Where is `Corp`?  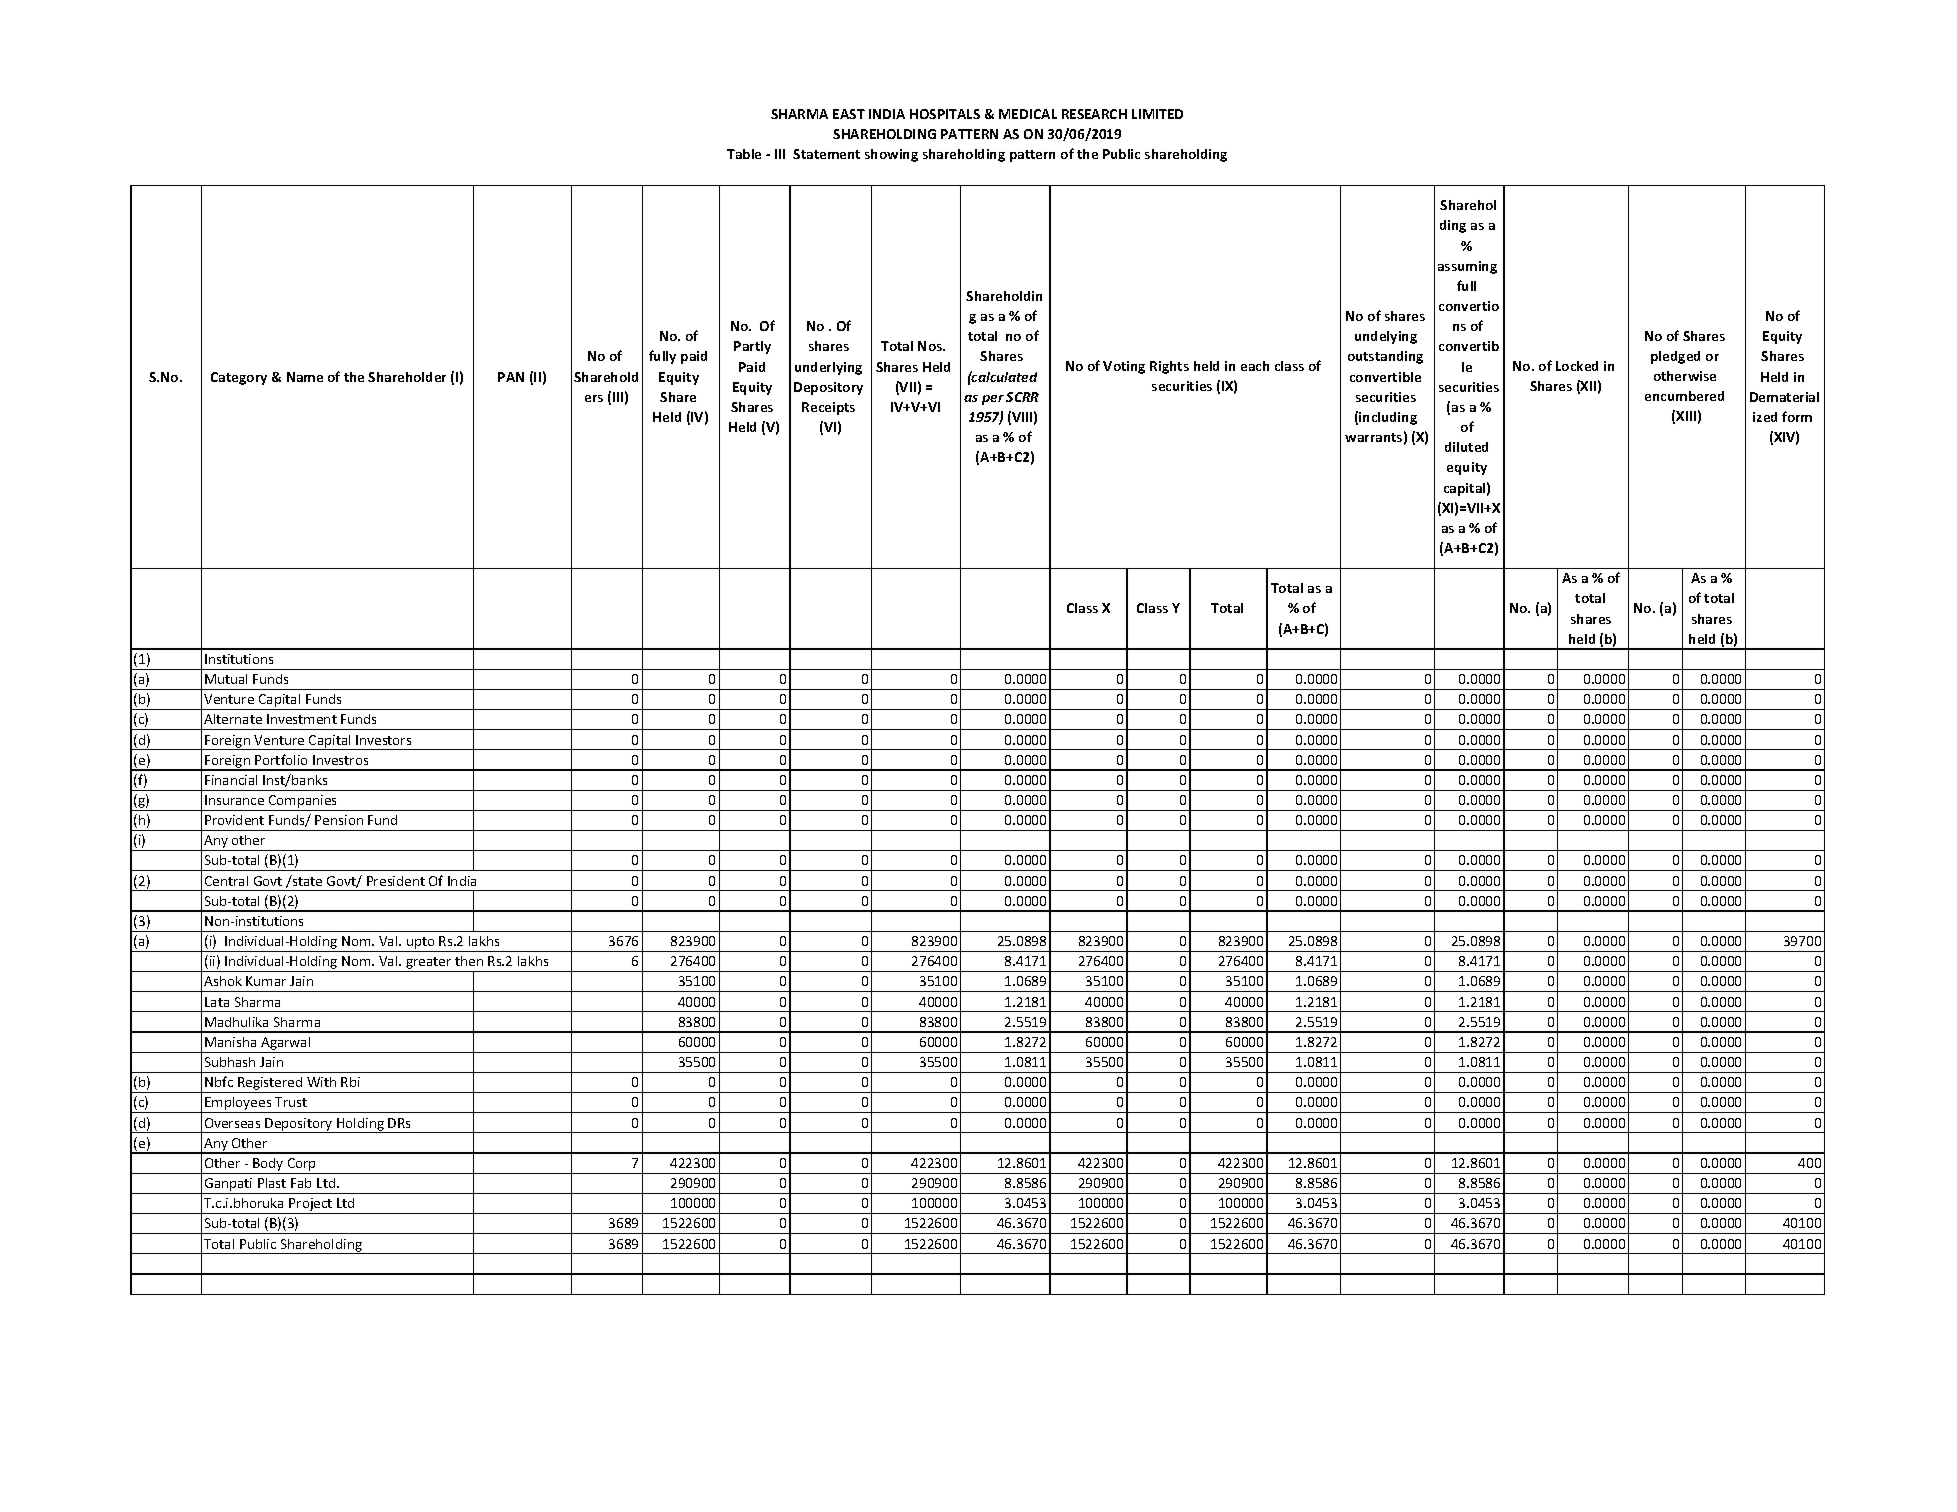
Corp is located at coordinates (302, 1166).
